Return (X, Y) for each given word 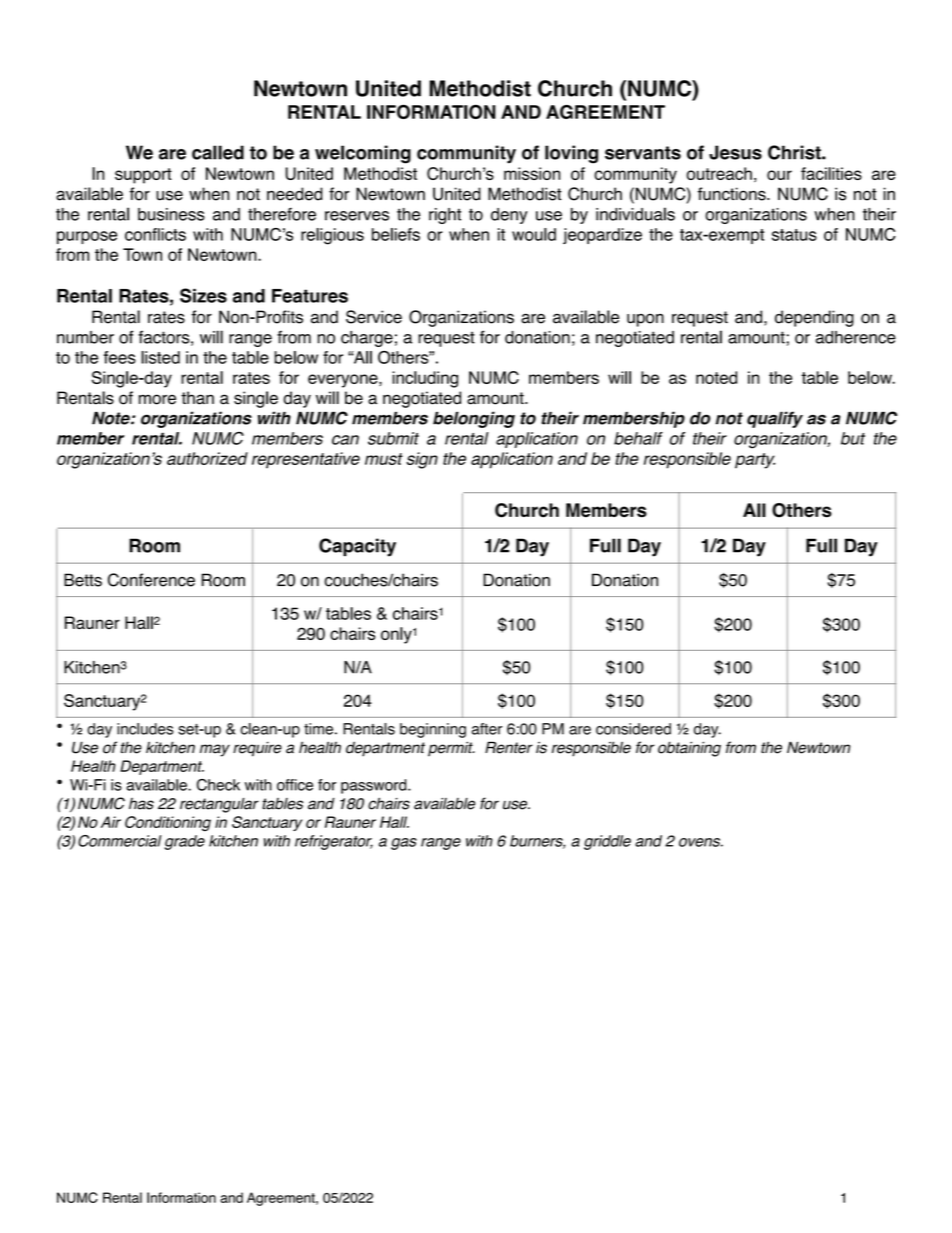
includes (145, 729)
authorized (207, 458)
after (487, 729)
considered (633, 729)
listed (160, 357)
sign (422, 460)
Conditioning (168, 824)
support (143, 176)
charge (367, 339)
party (755, 461)
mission (532, 173)
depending (814, 318)
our (779, 175)
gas (404, 844)
